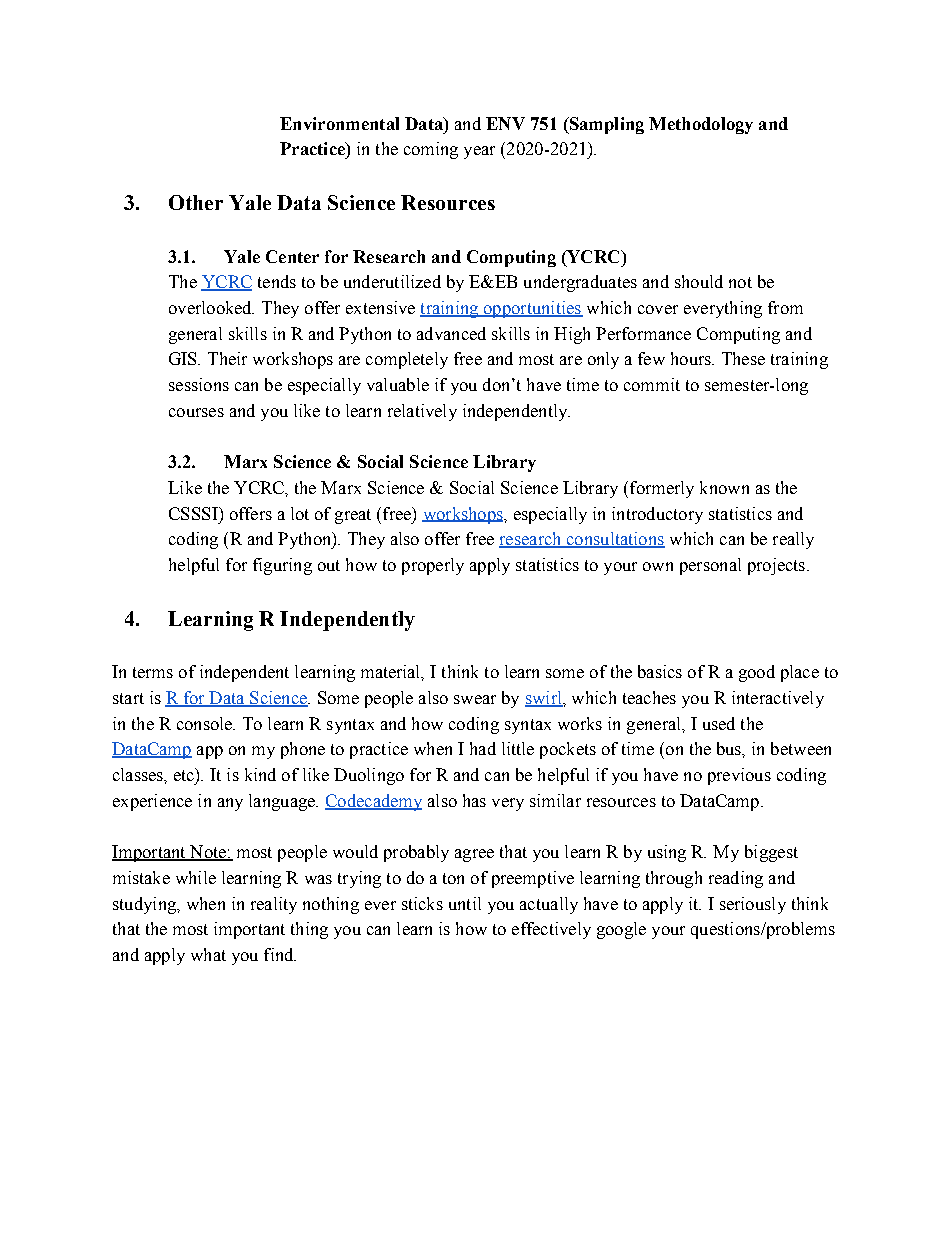  What do you see at coordinates (479, 152) in the screenshot?
I see `year` at bounding box center [479, 152].
